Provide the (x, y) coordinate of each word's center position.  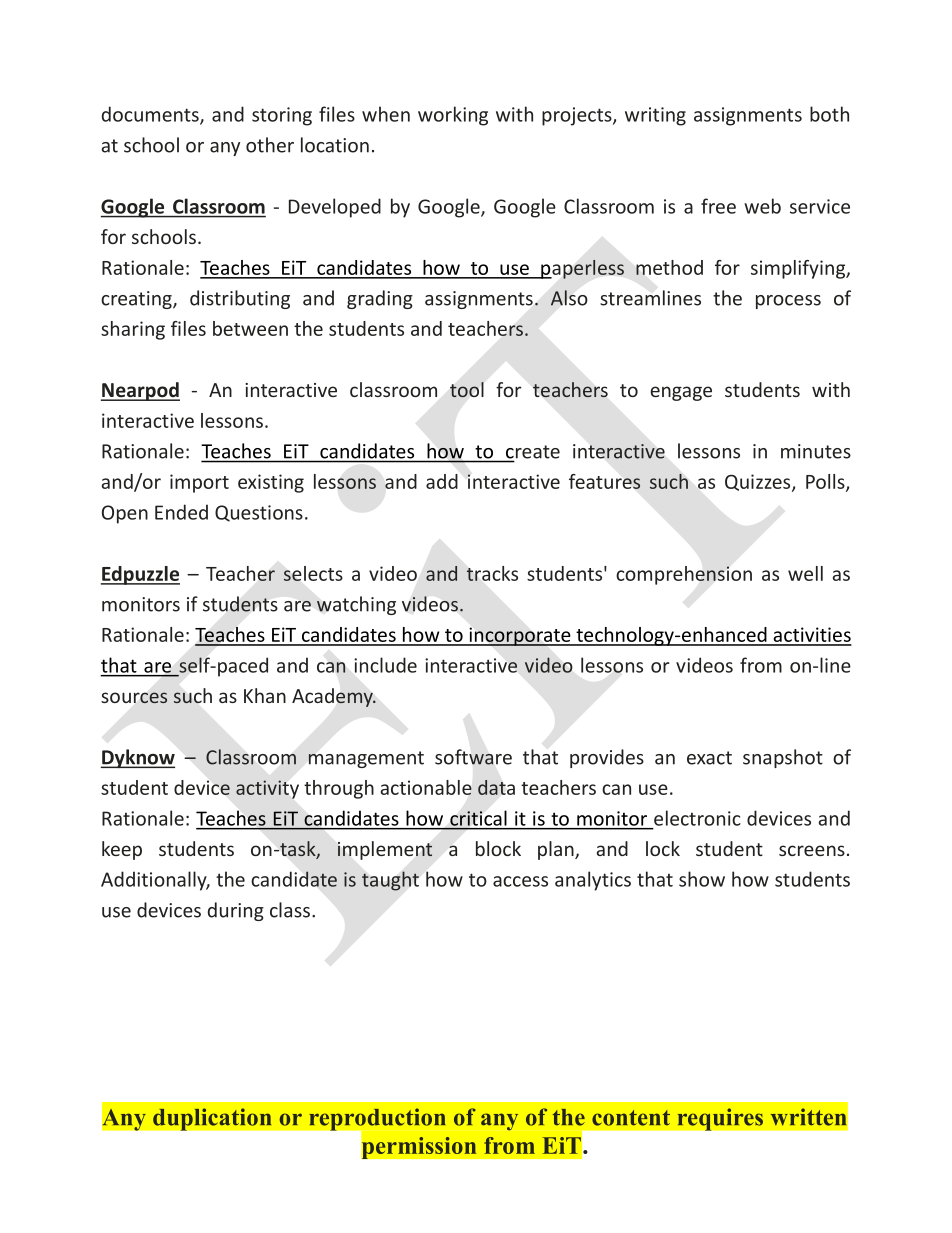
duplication (212, 1119)
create (532, 453)
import (199, 483)
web (762, 206)
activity (267, 789)
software (473, 757)
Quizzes (759, 483)
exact (709, 758)
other (270, 145)
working (453, 116)
